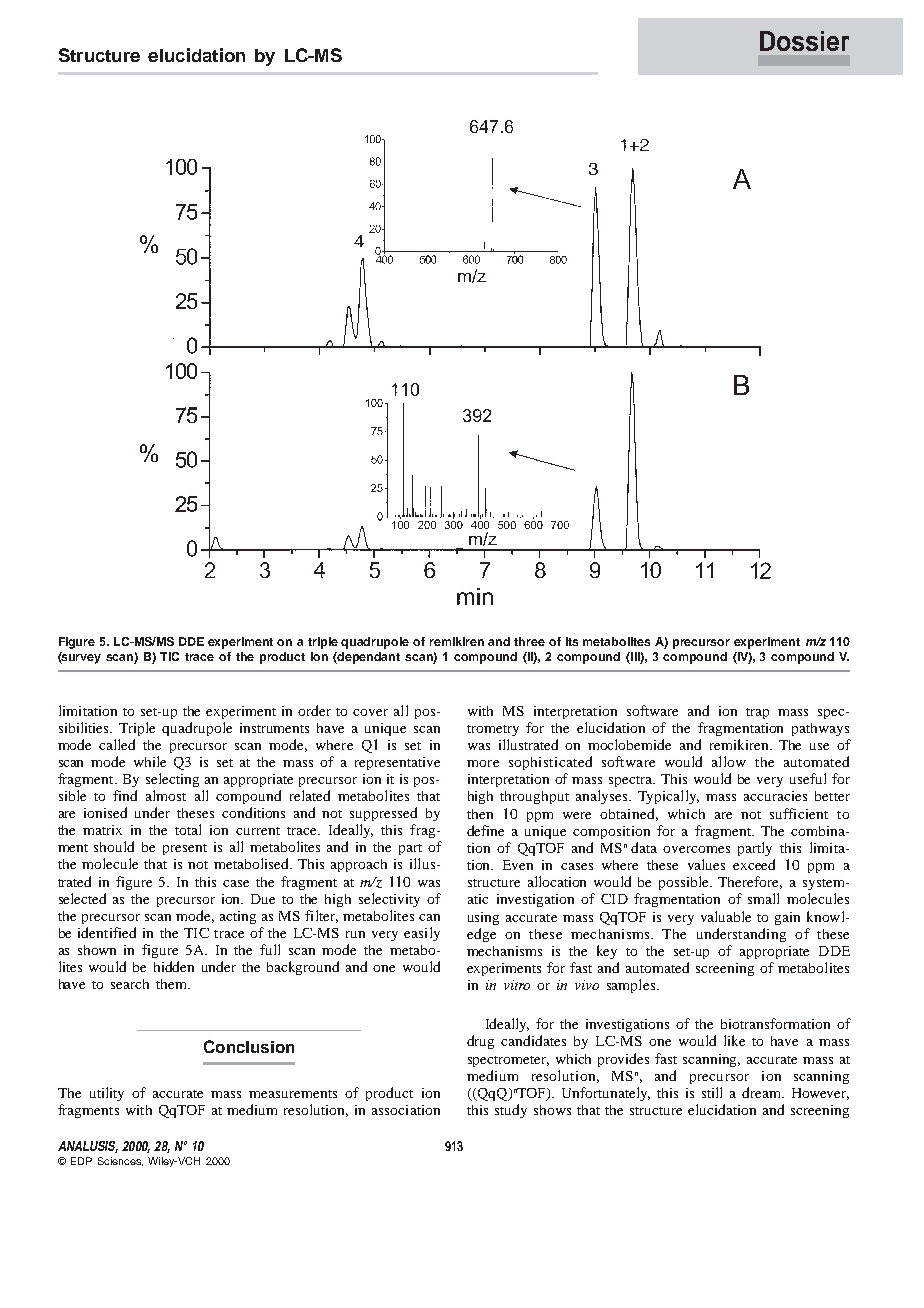 The width and height of the screenshot is (924, 1308). Describe the element at coordinates (820, 729) in the screenshot. I see `pathways` at that location.
